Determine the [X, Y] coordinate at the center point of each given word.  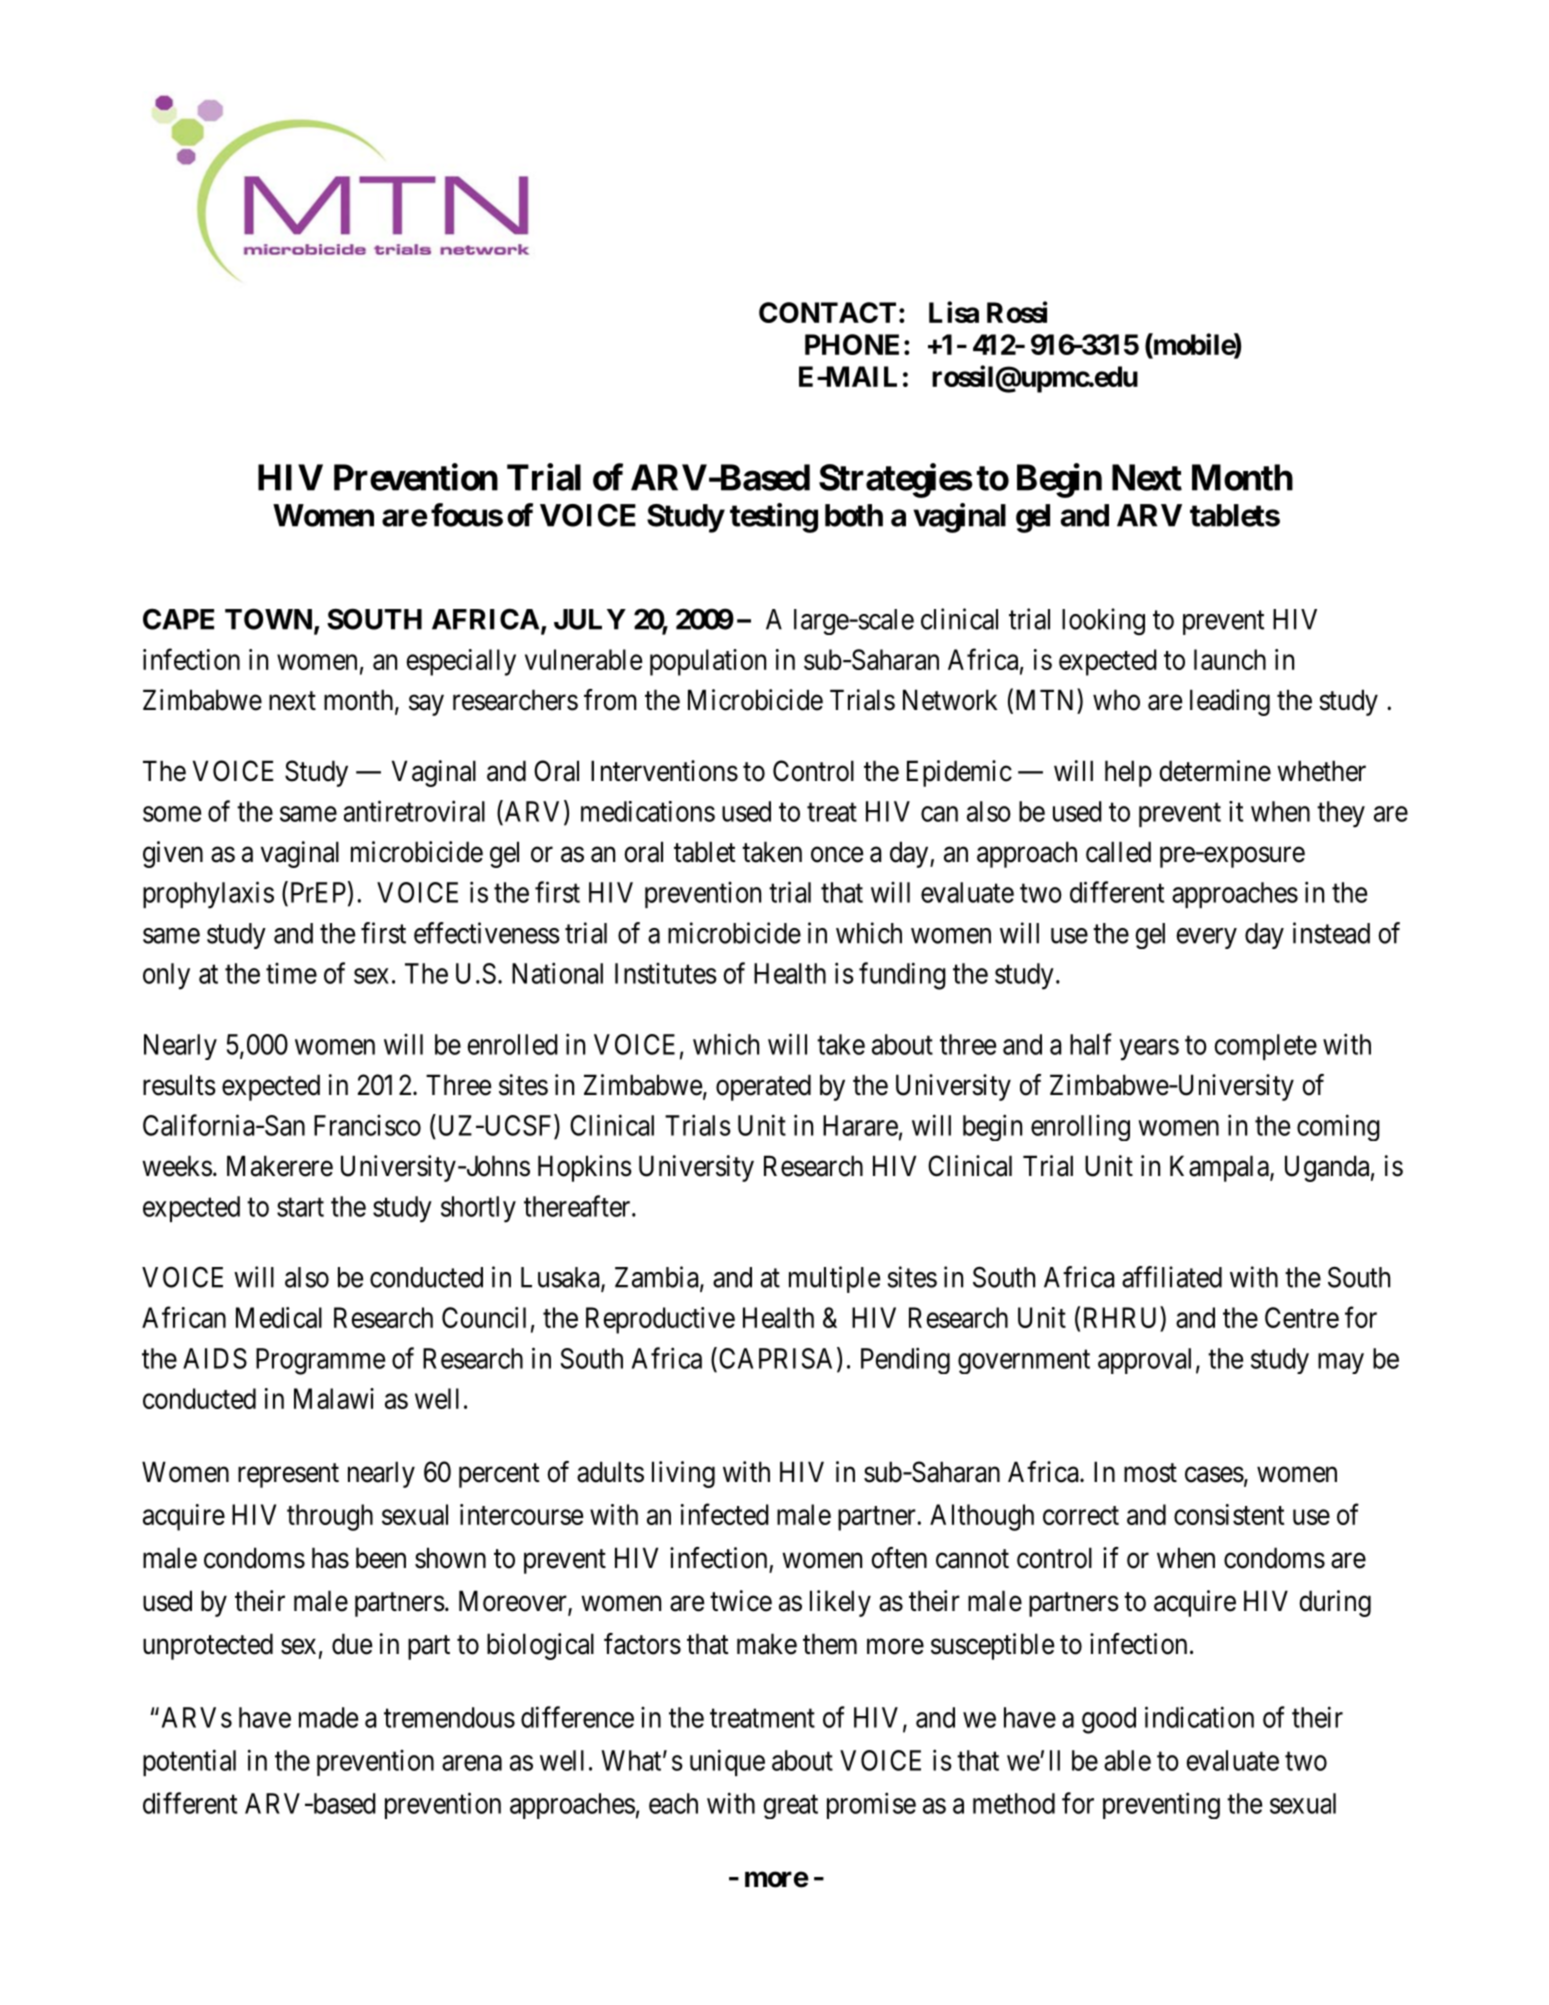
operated [763, 1087]
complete [1266, 1047]
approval [1144, 1361]
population [708, 662]
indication [1199, 1717]
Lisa [954, 312]
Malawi [334, 1398]
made [328, 1717]
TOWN [270, 620]
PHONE [852, 344]
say [426, 705]
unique [727, 1762]
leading [1230, 702]
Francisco [367, 1125]
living [683, 1474]
